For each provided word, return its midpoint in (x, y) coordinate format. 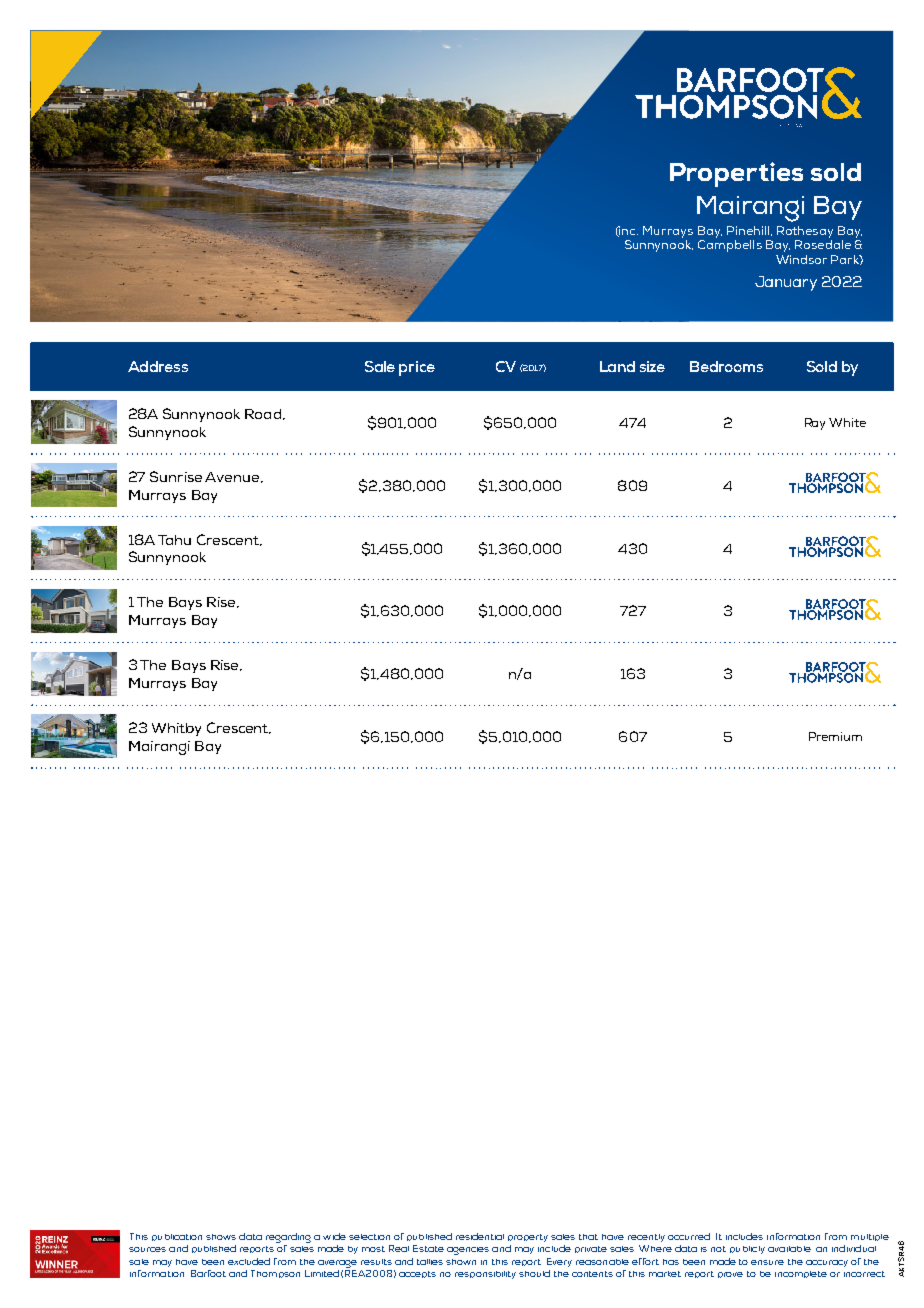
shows (221, 1237)
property (528, 1238)
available (789, 1249)
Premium (835, 736)
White (847, 422)
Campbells (730, 246)
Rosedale (823, 244)
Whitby (176, 729)
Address (158, 366)
